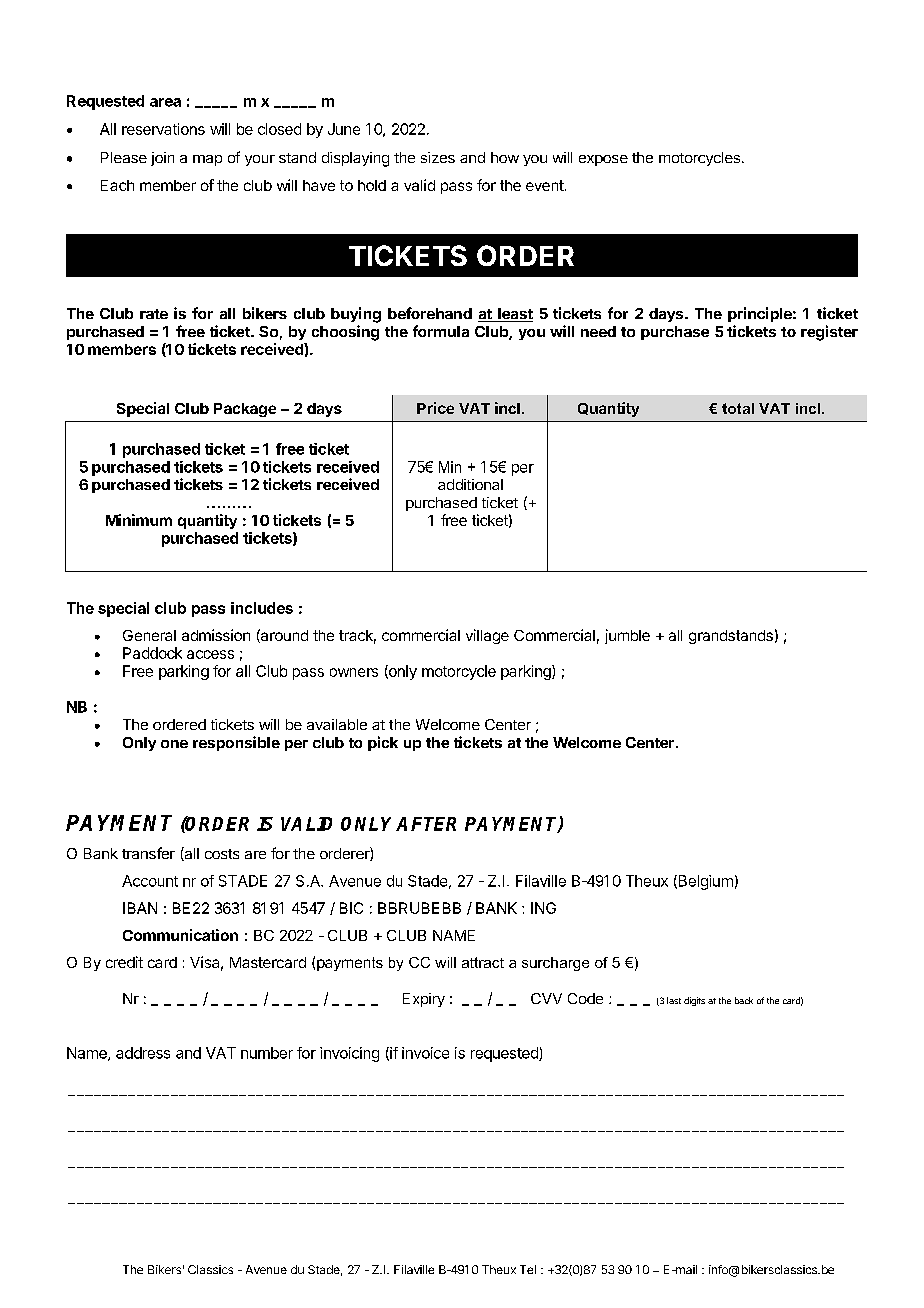 Image resolution: width=924 pixels, height=1308 pixels. I want to click on how, so click(505, 157).
